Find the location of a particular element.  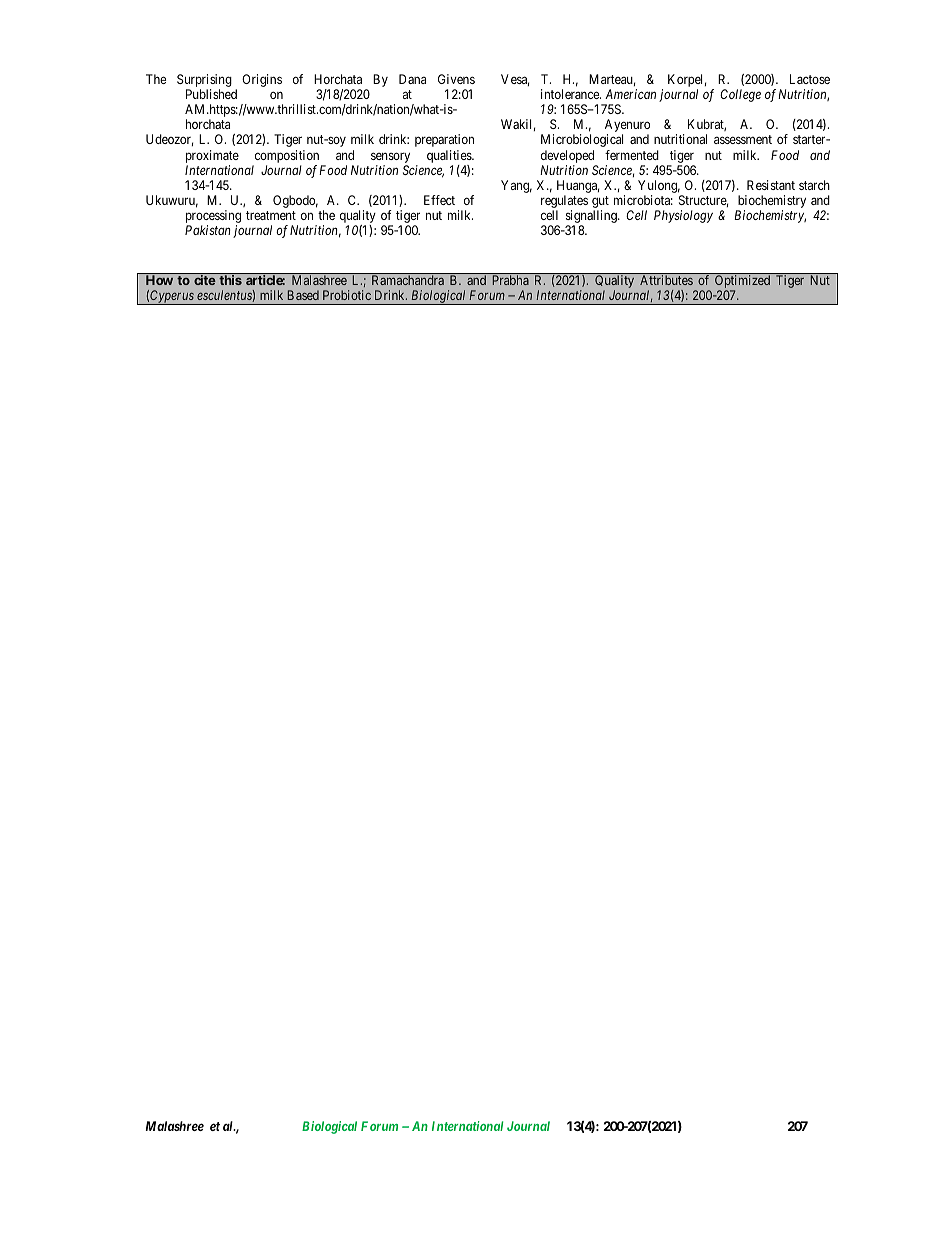

assessment is located at coordinates (743, 139).
